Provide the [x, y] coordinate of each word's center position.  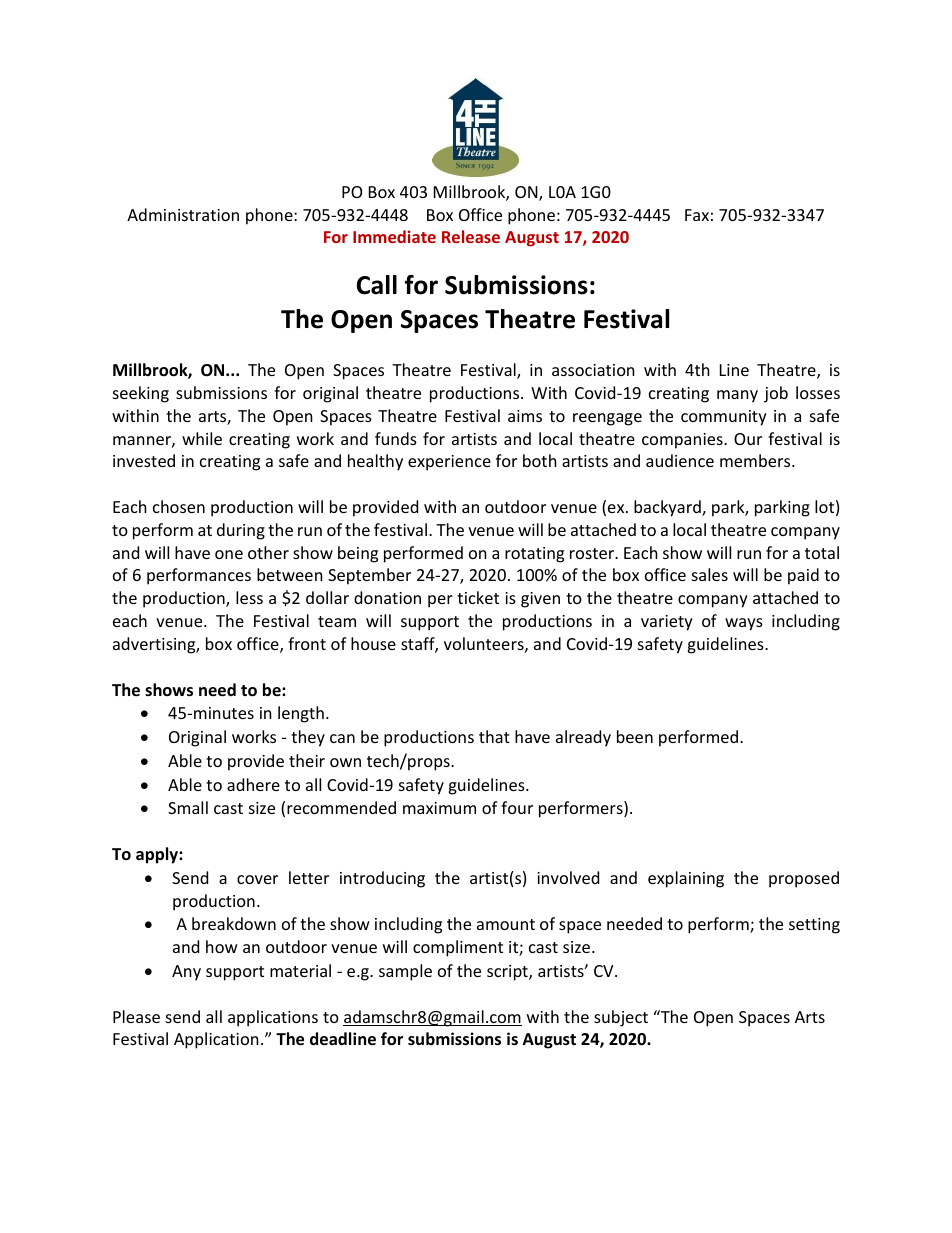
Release [471, 236]
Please [136, 1016]
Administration [183, 214]
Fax [697, 215]
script [508, 973]
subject [621, 1018]
